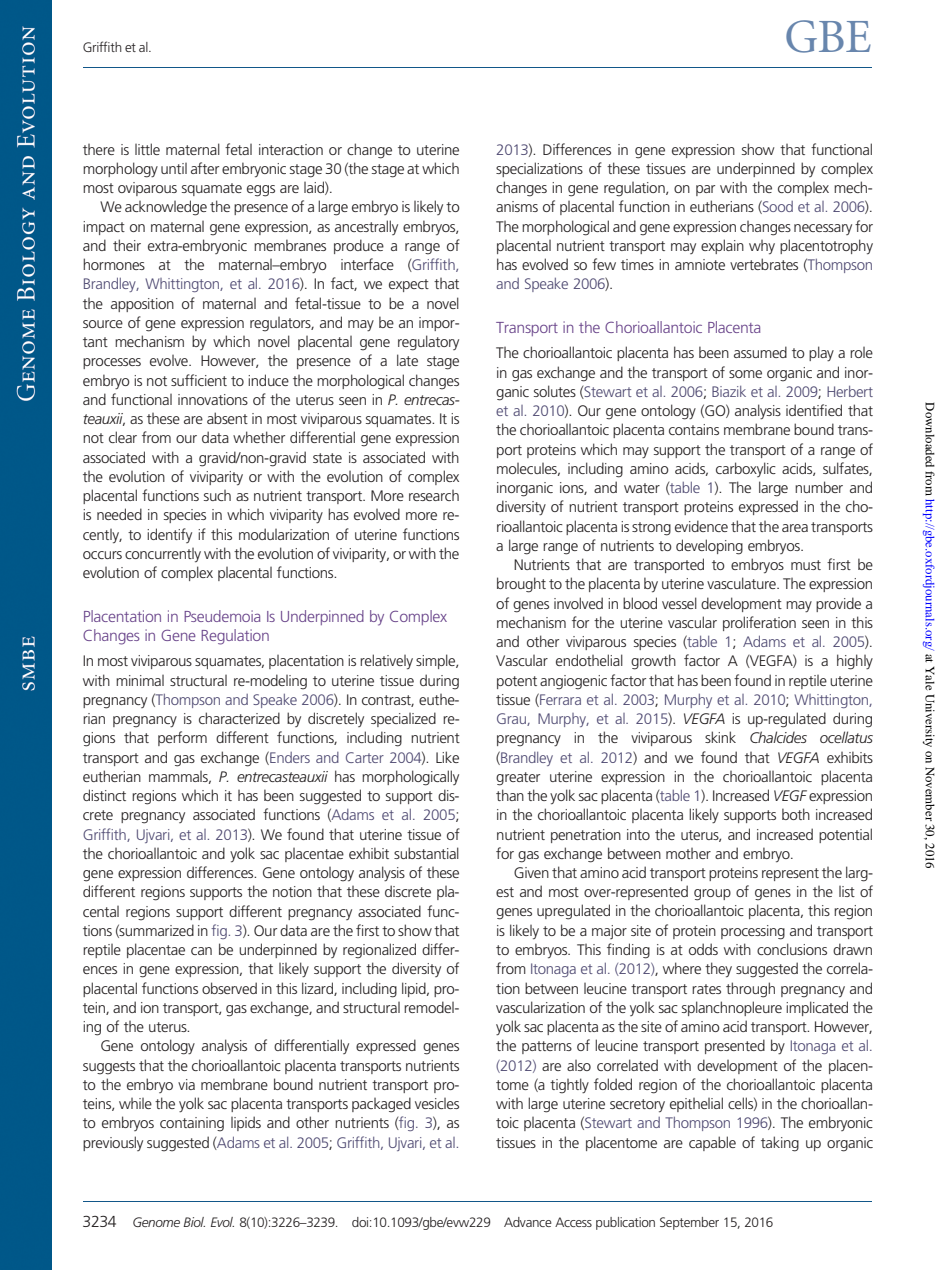 Image resolution: width=952 pixels, height=1270 pixels. I want to click on specialized, so click(403, 719).
